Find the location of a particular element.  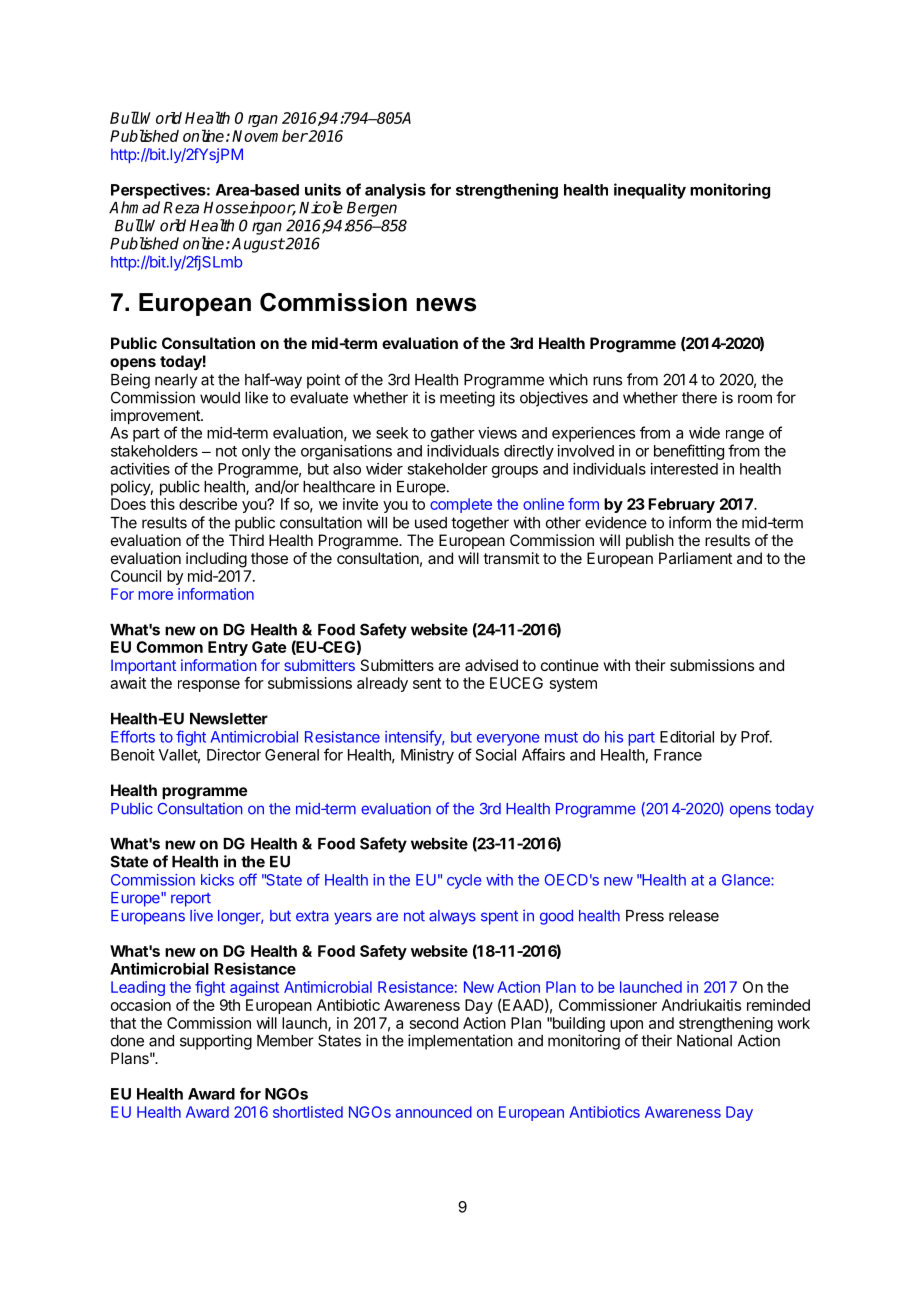

Reza is located at coordinates (181, 208).
